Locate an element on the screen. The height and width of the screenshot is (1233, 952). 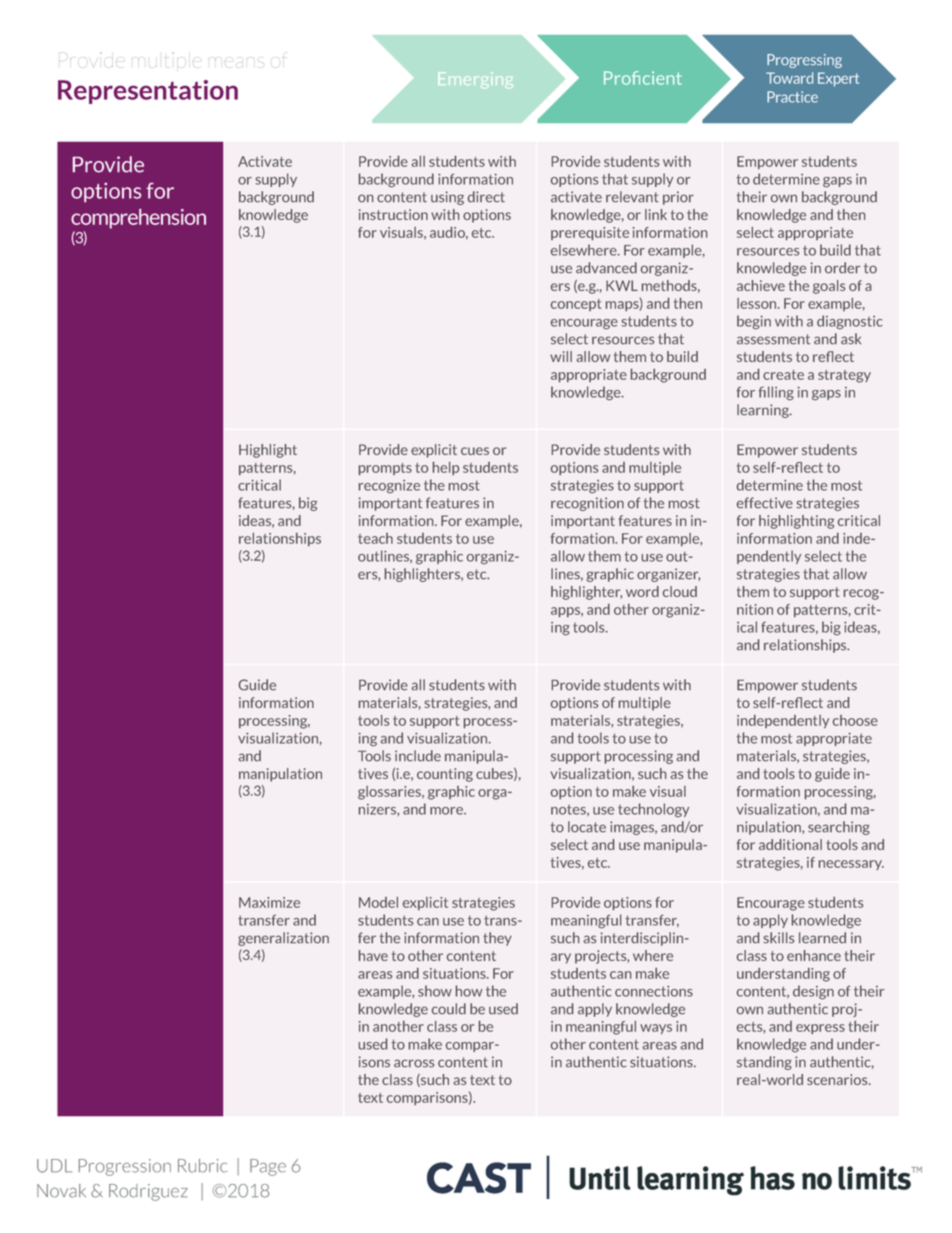
Representation is located at coordinates (148, 92).
